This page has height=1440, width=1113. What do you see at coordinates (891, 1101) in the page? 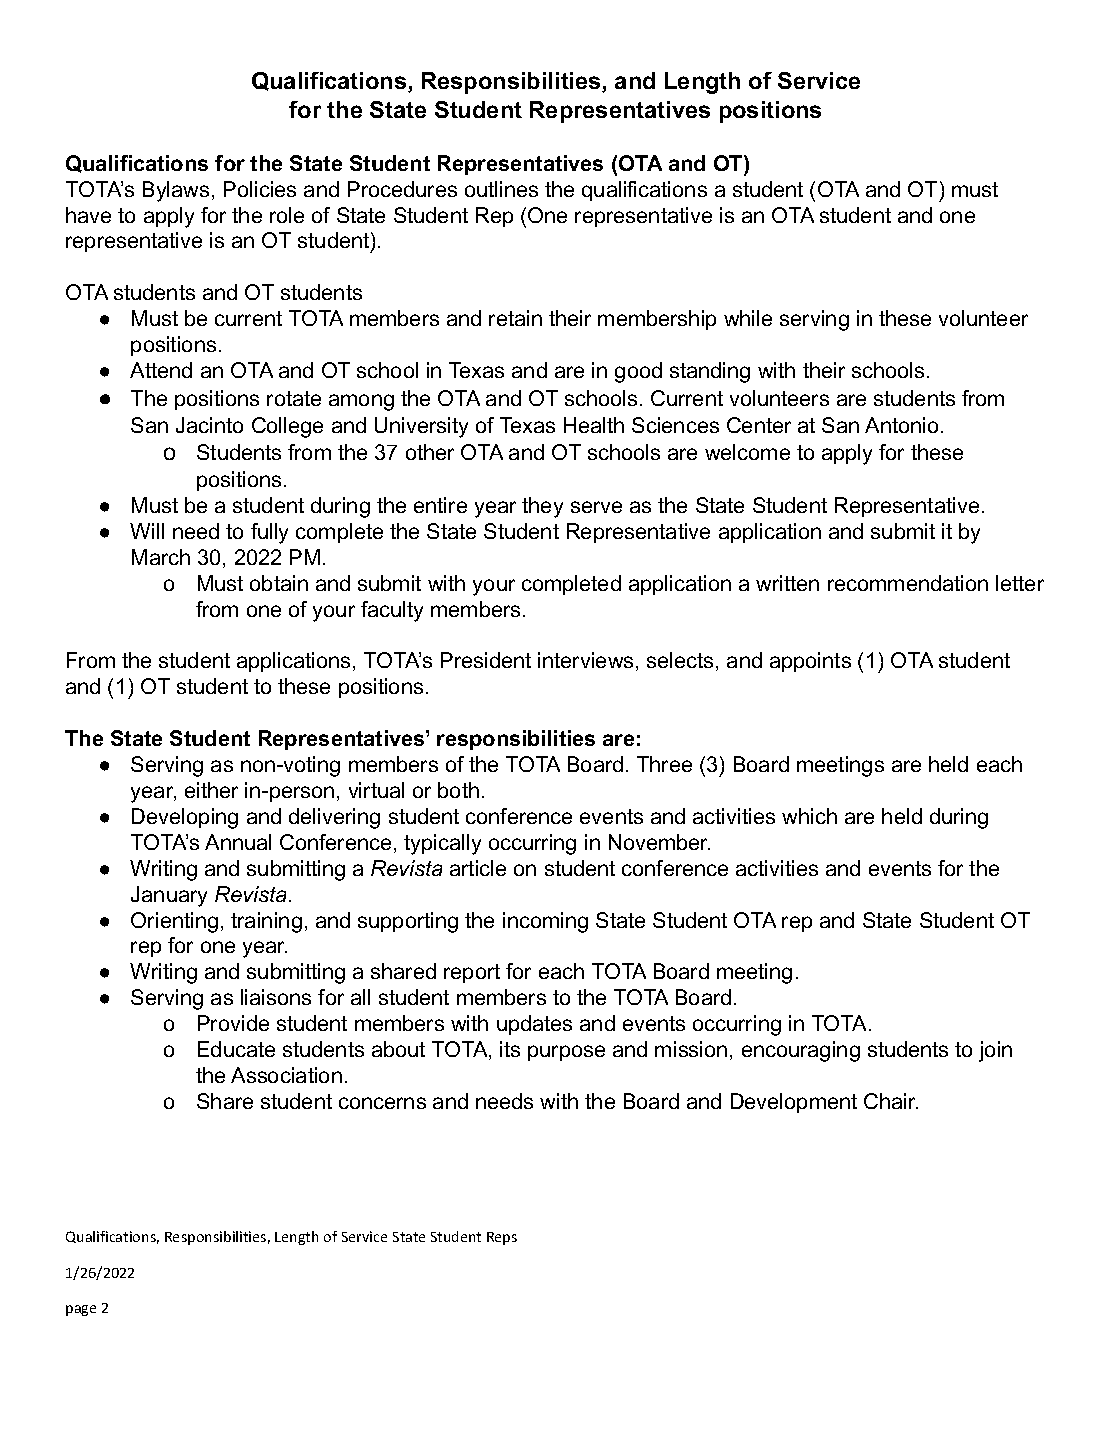
I see `Chair` at bounding box center [891, 1101].
